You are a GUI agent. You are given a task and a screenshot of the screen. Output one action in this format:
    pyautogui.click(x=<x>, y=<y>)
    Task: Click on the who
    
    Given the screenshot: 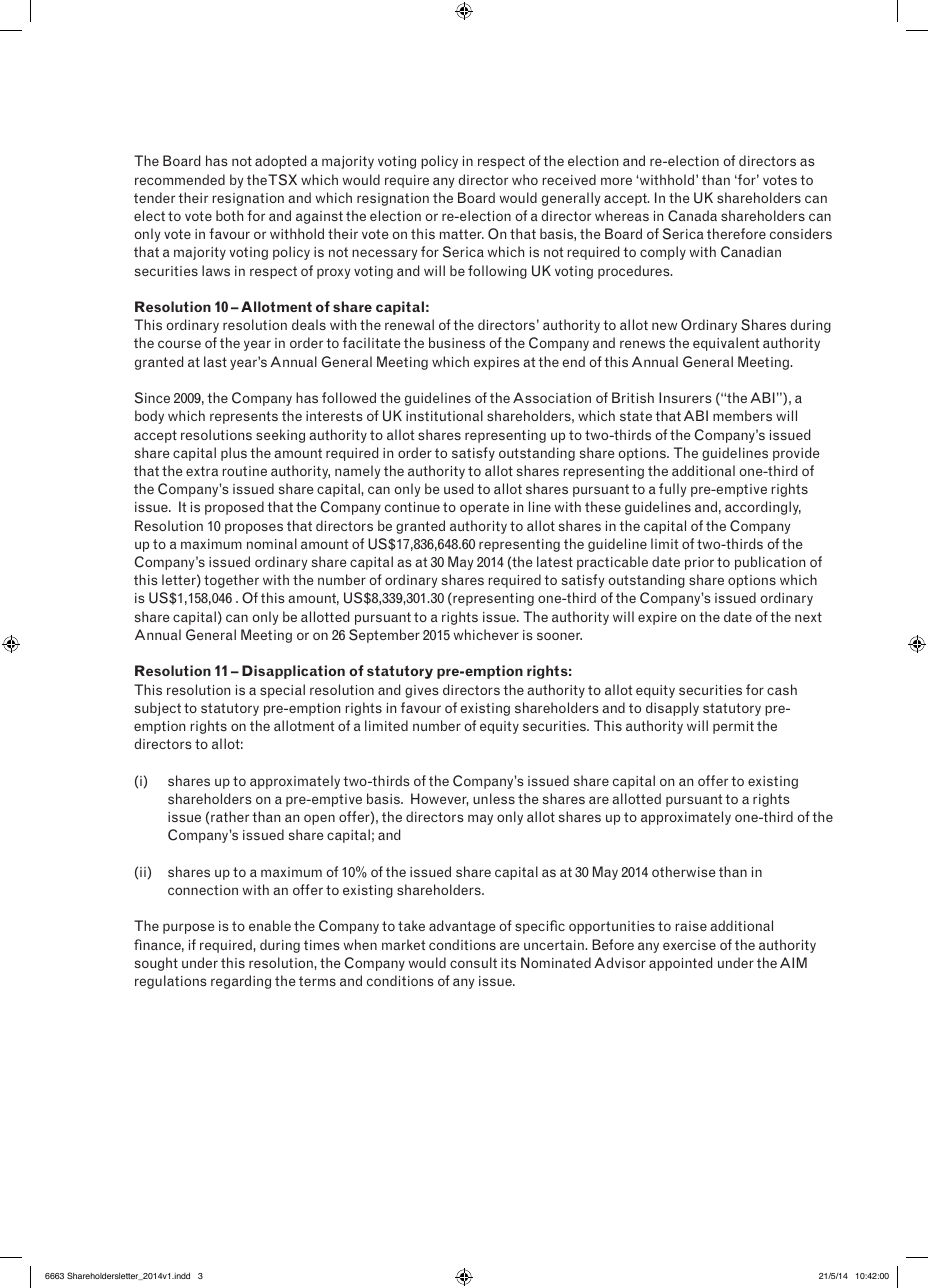 What is the action you would take?
    pyautogui.click(x=525, y=179)
